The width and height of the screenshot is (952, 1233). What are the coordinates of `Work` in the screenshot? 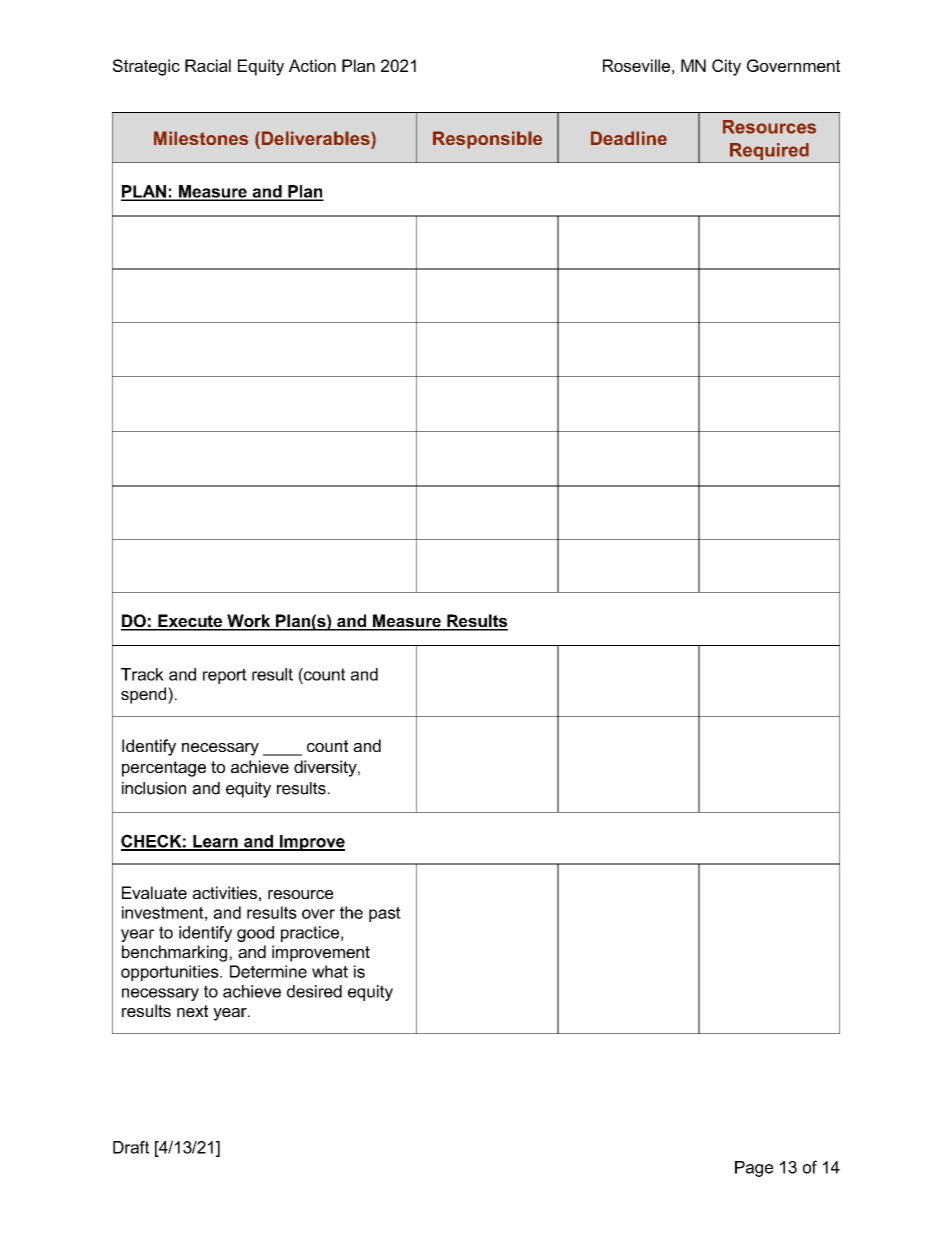 It's located at (249, 622).
